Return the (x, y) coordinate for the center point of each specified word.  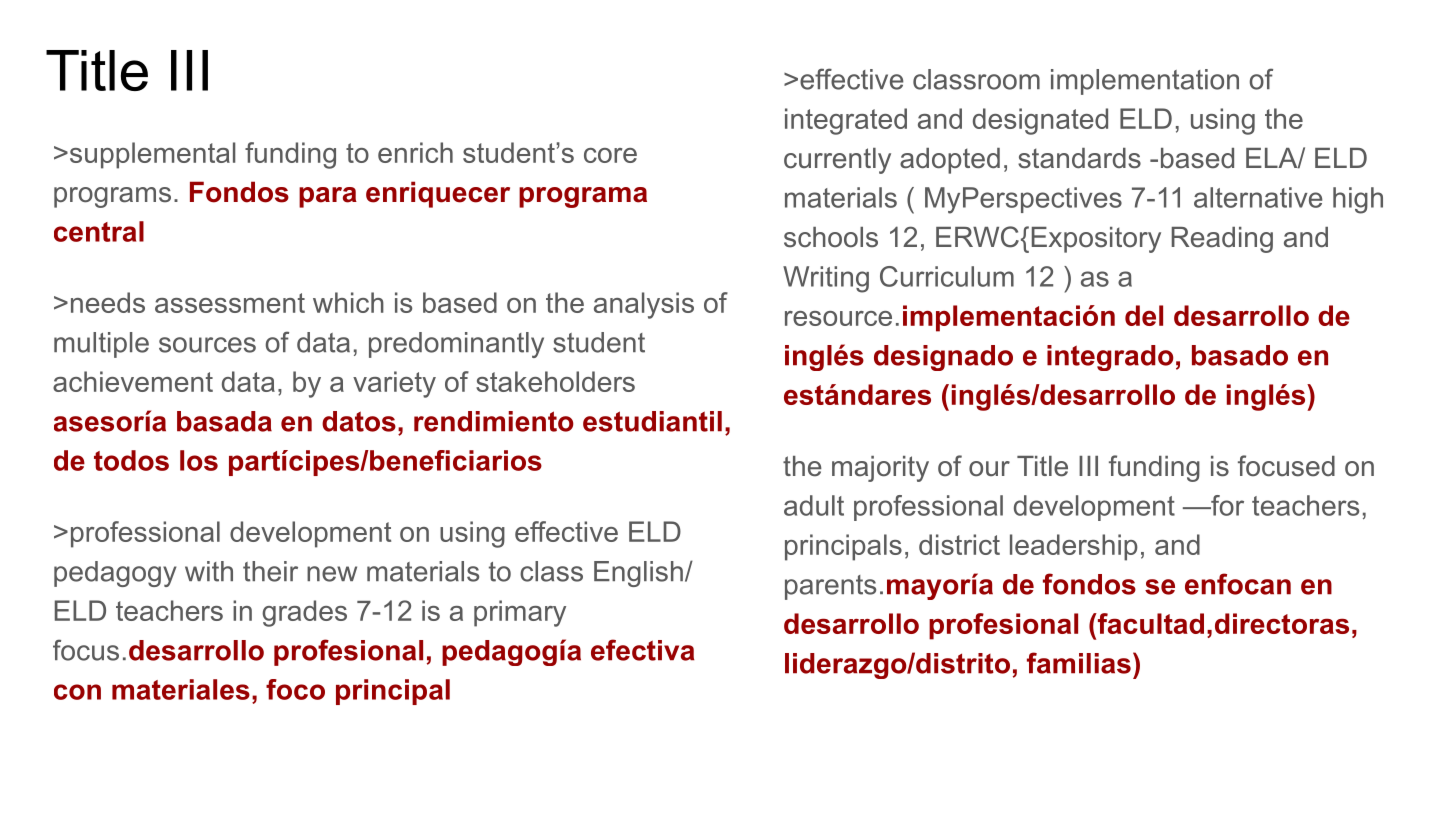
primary (520, 613)
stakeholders (555, 381)
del (1144, 315)
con (77, 692)
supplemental (151, 155)
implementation (1145, 82)
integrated (846, 121)
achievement (133, 381)
